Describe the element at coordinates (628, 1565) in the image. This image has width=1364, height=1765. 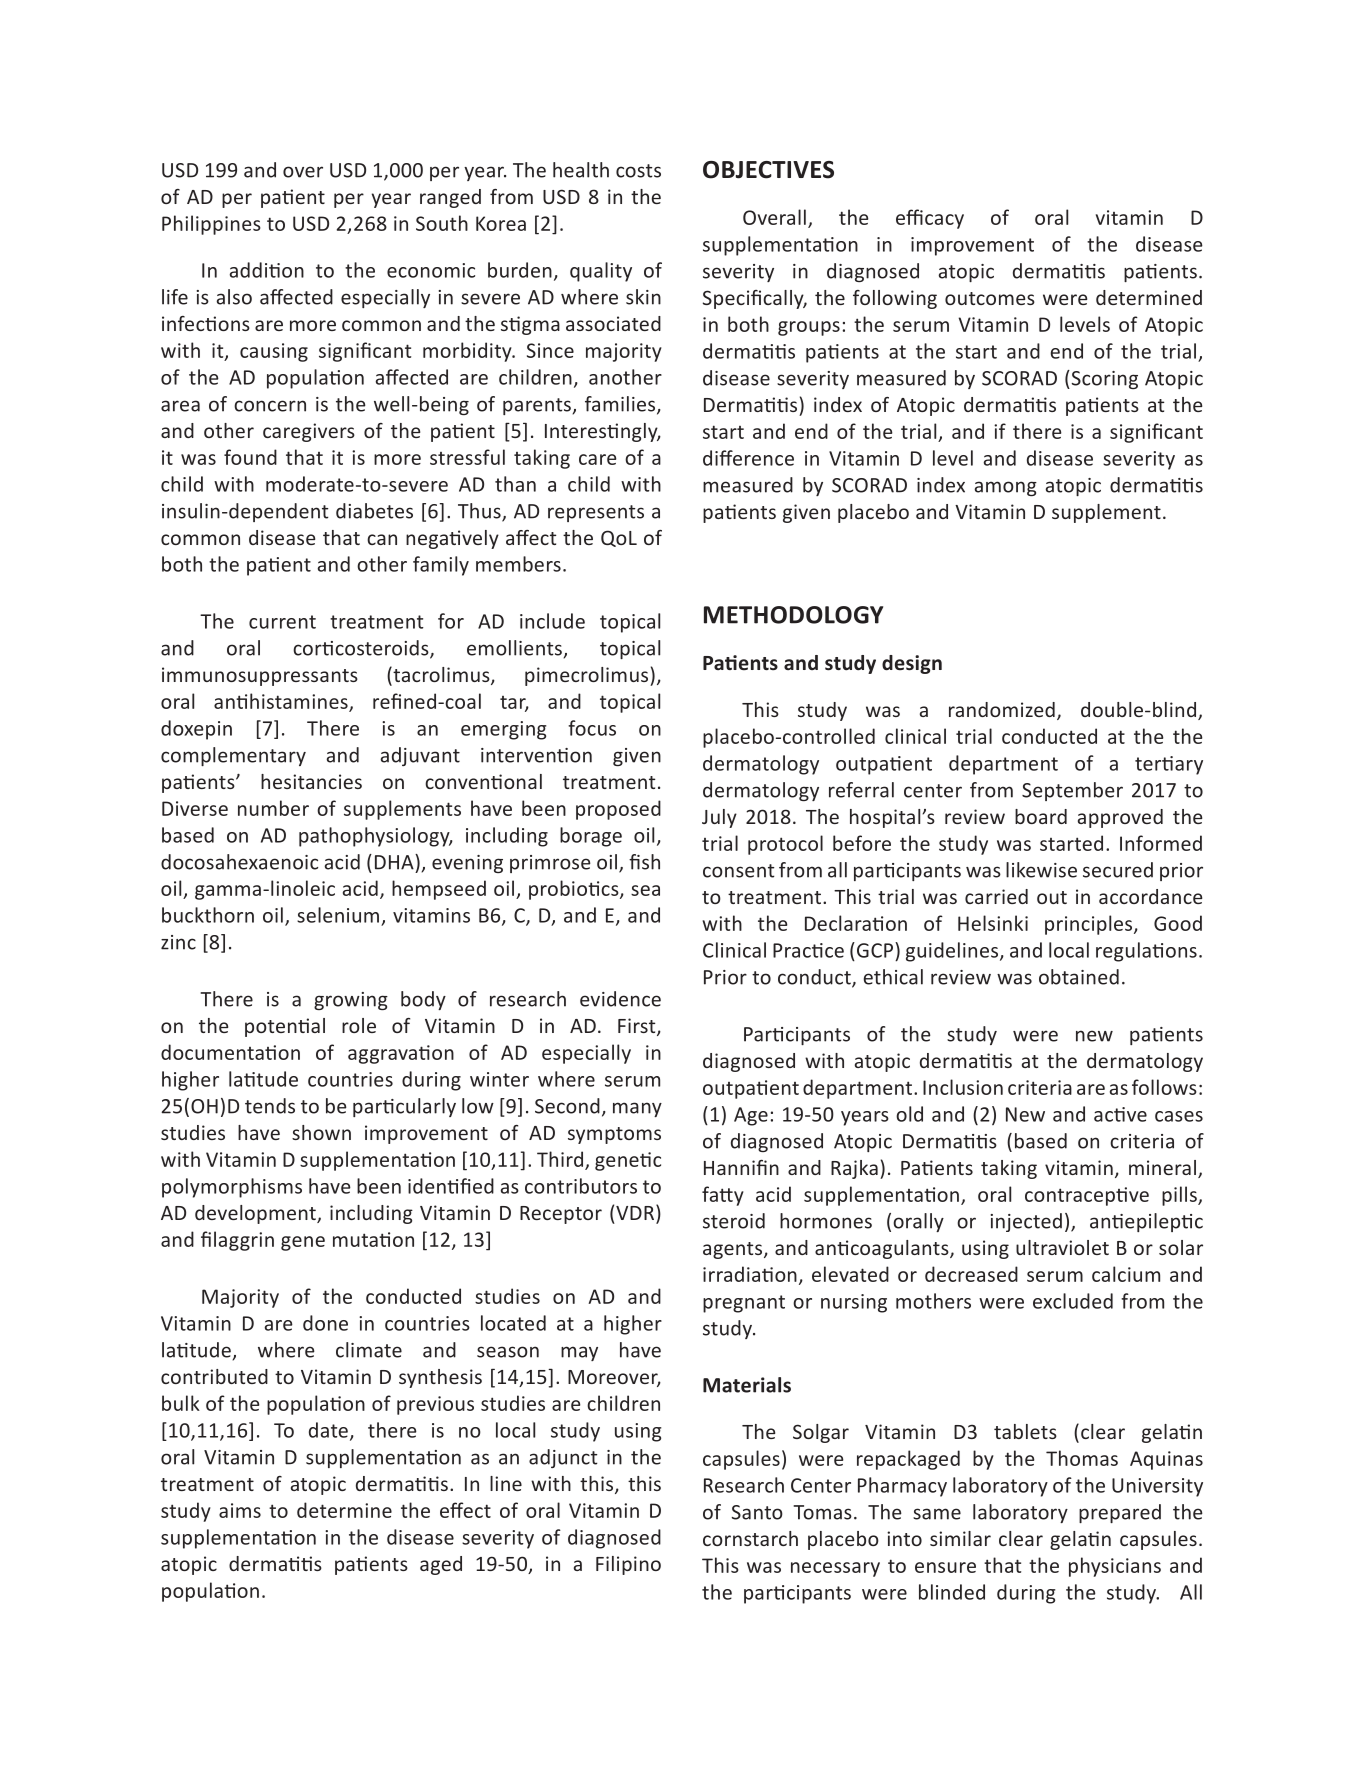
I see `Filipino` at that location.
